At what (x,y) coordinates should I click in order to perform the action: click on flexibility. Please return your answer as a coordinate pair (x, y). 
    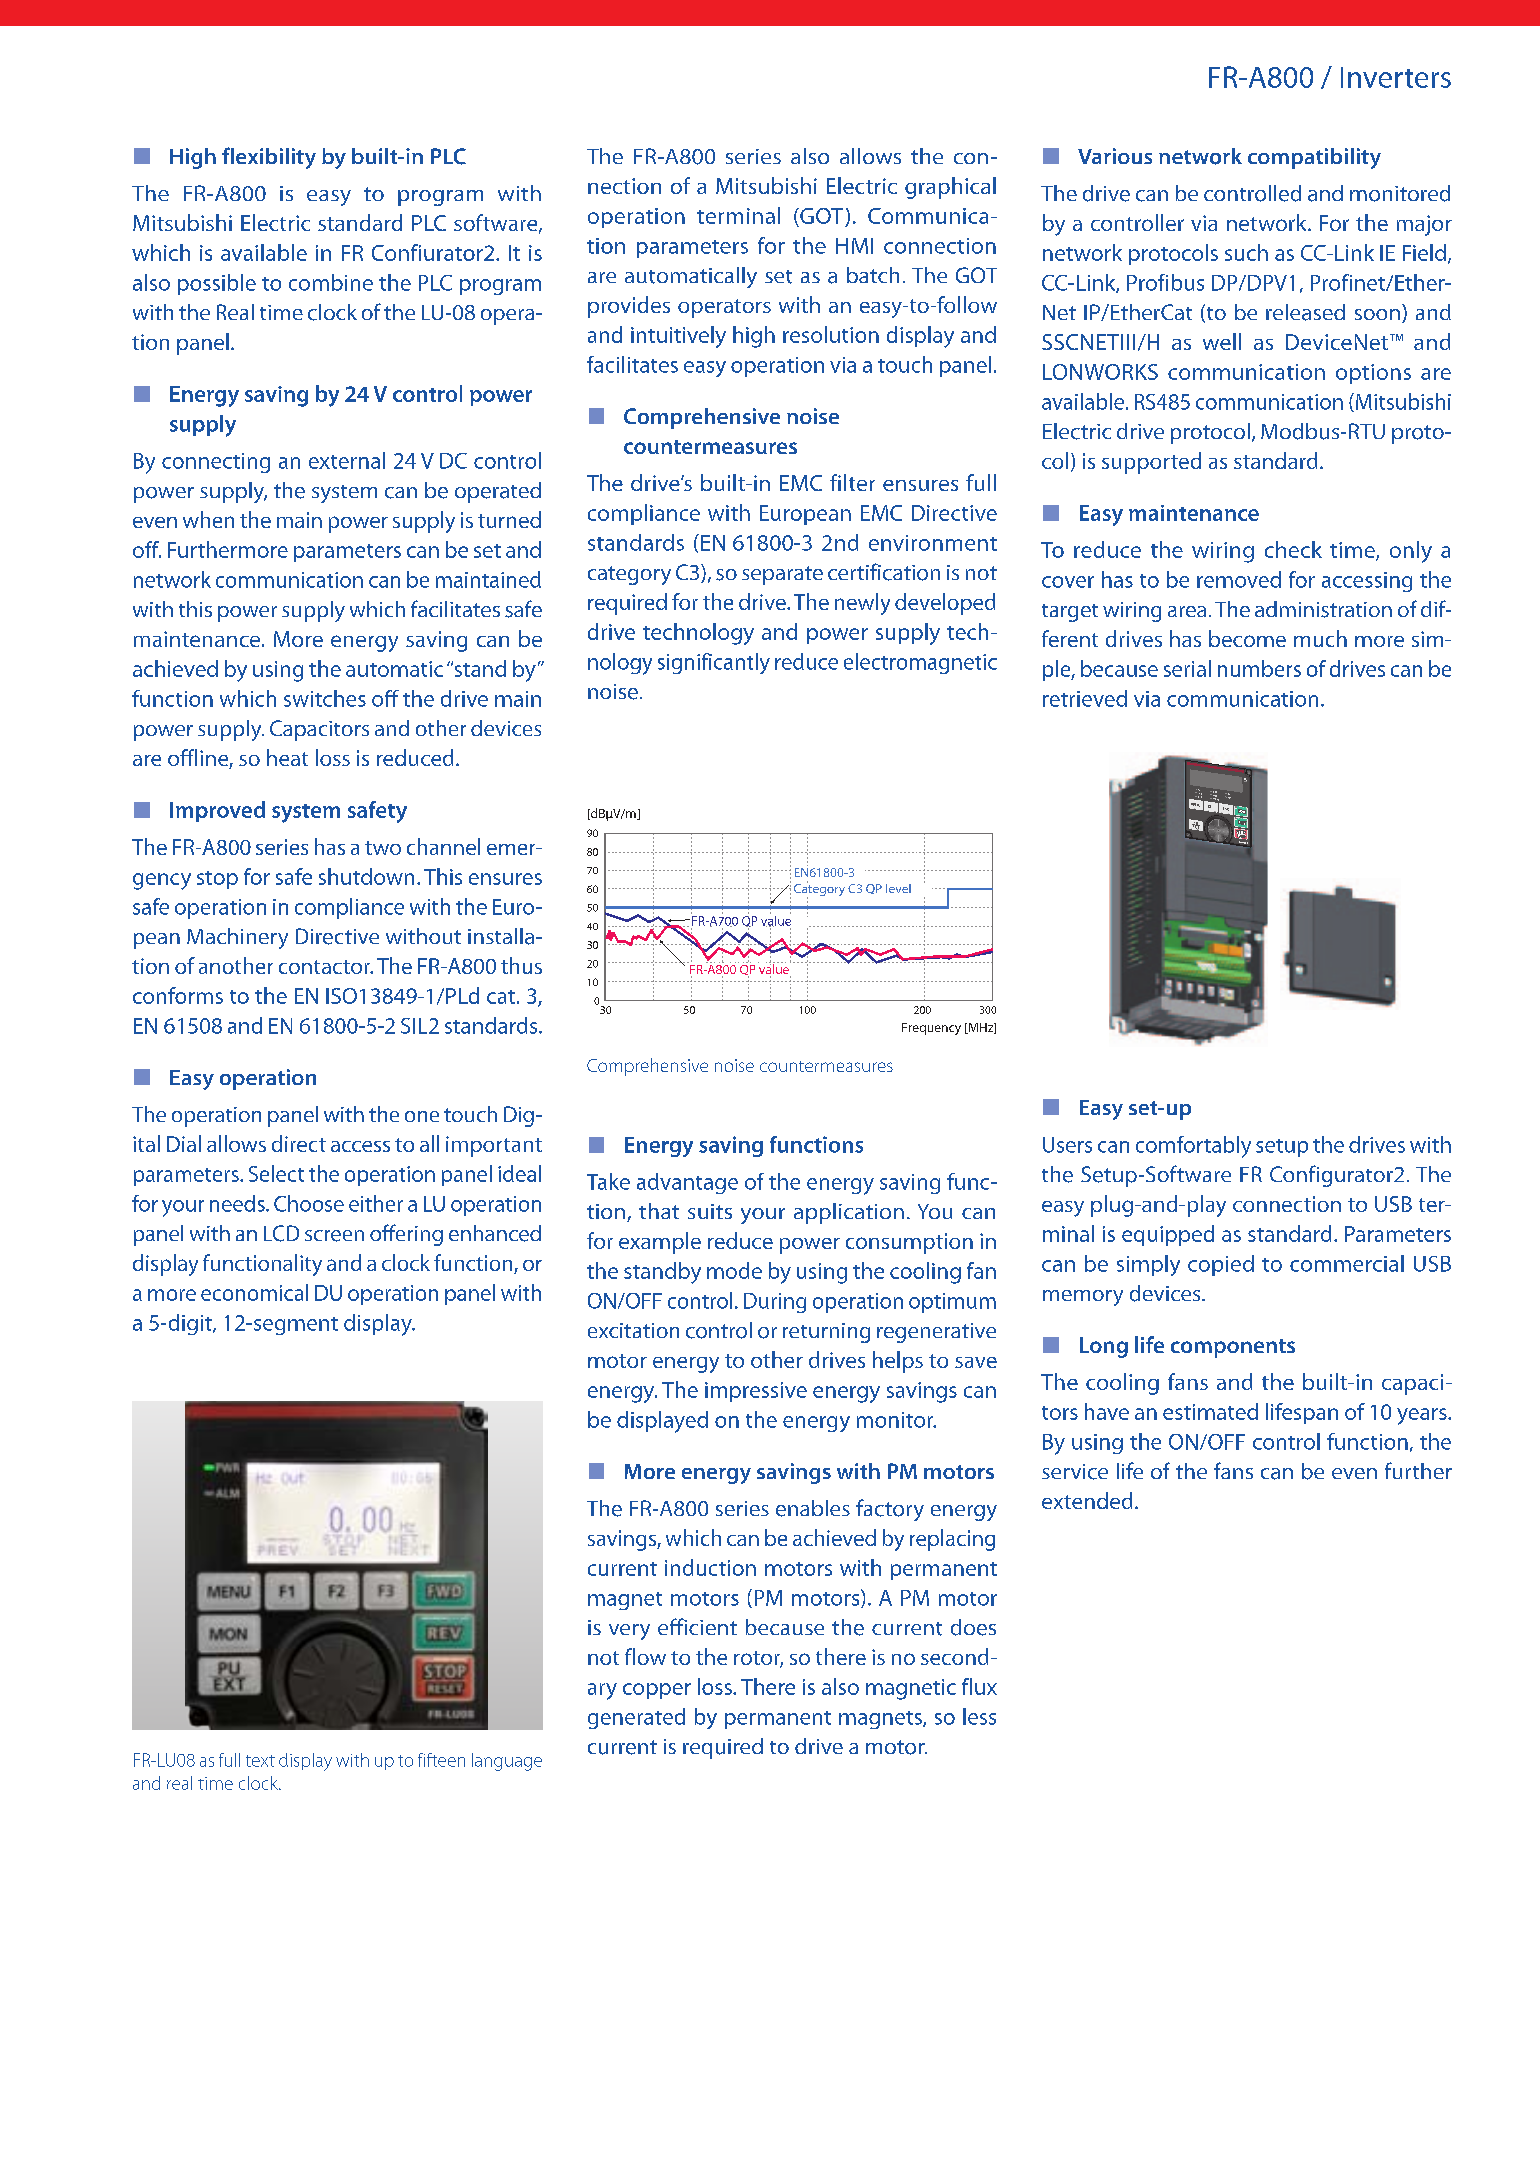
    Looking at the image, I should click on (269, 158).
